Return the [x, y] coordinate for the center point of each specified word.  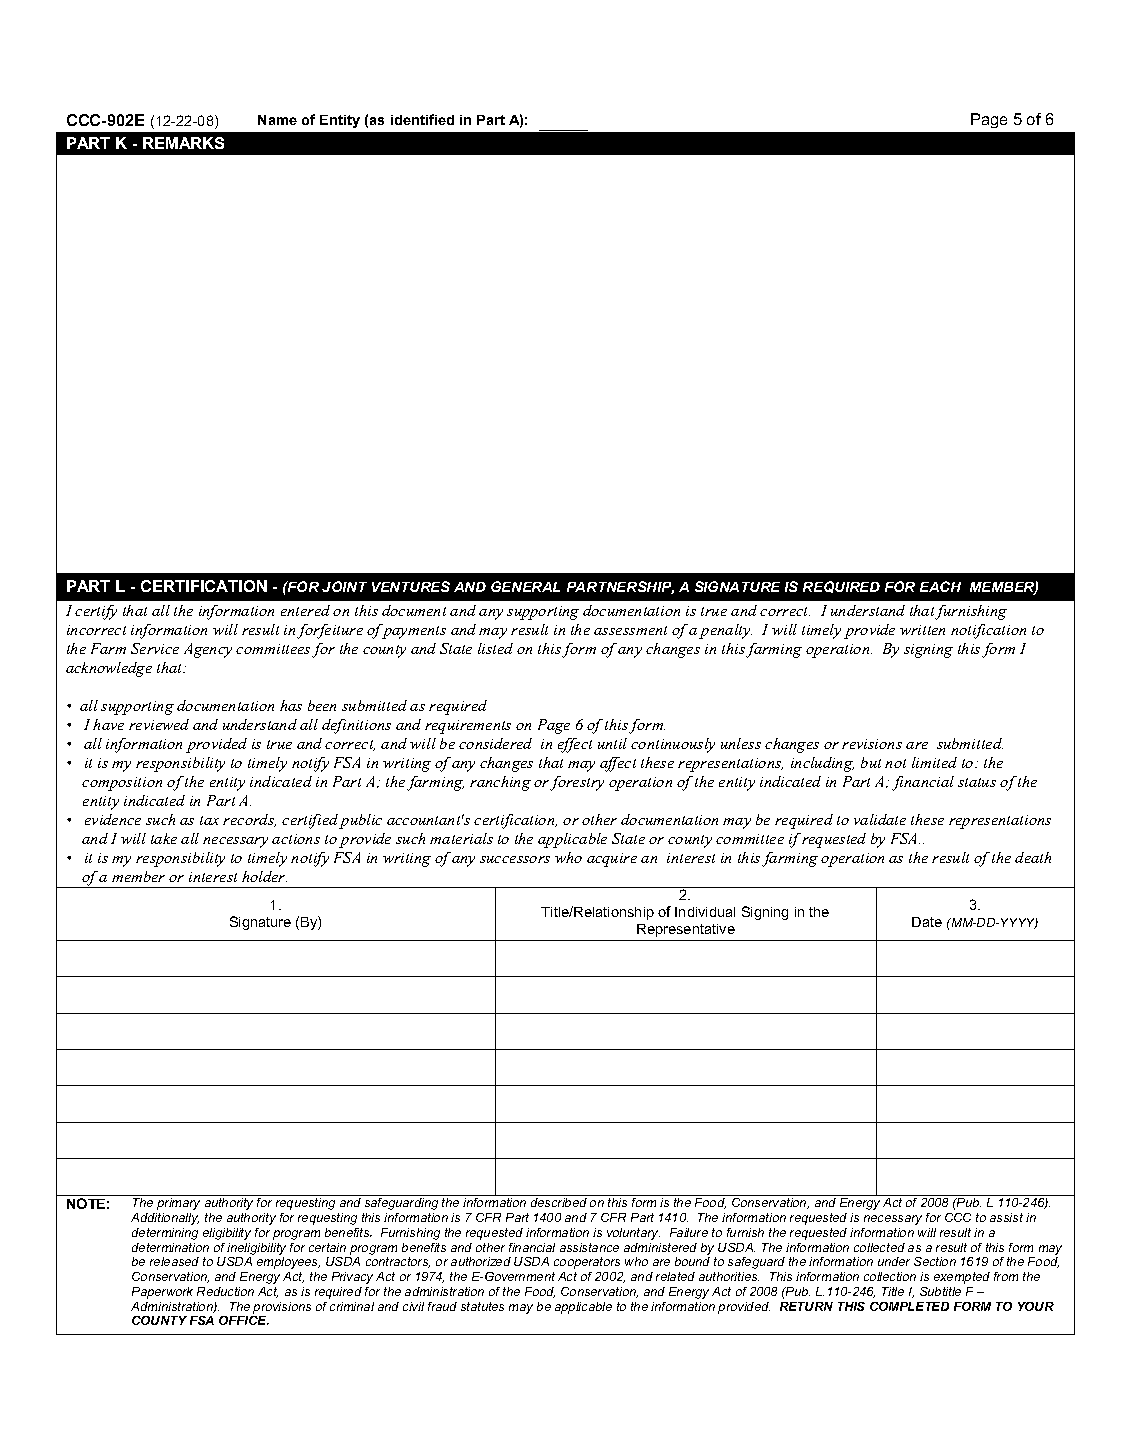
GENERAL [525, 586]
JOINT [344, 586]
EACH [940, 586]
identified [422, 119]
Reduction [225, 1291]
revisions [872, 744]
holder [264, 876]
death [1033, 857]
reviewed [159, 724]
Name [277, 120]
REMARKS [183, 143]
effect [575, 745]
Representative [686, 930]
